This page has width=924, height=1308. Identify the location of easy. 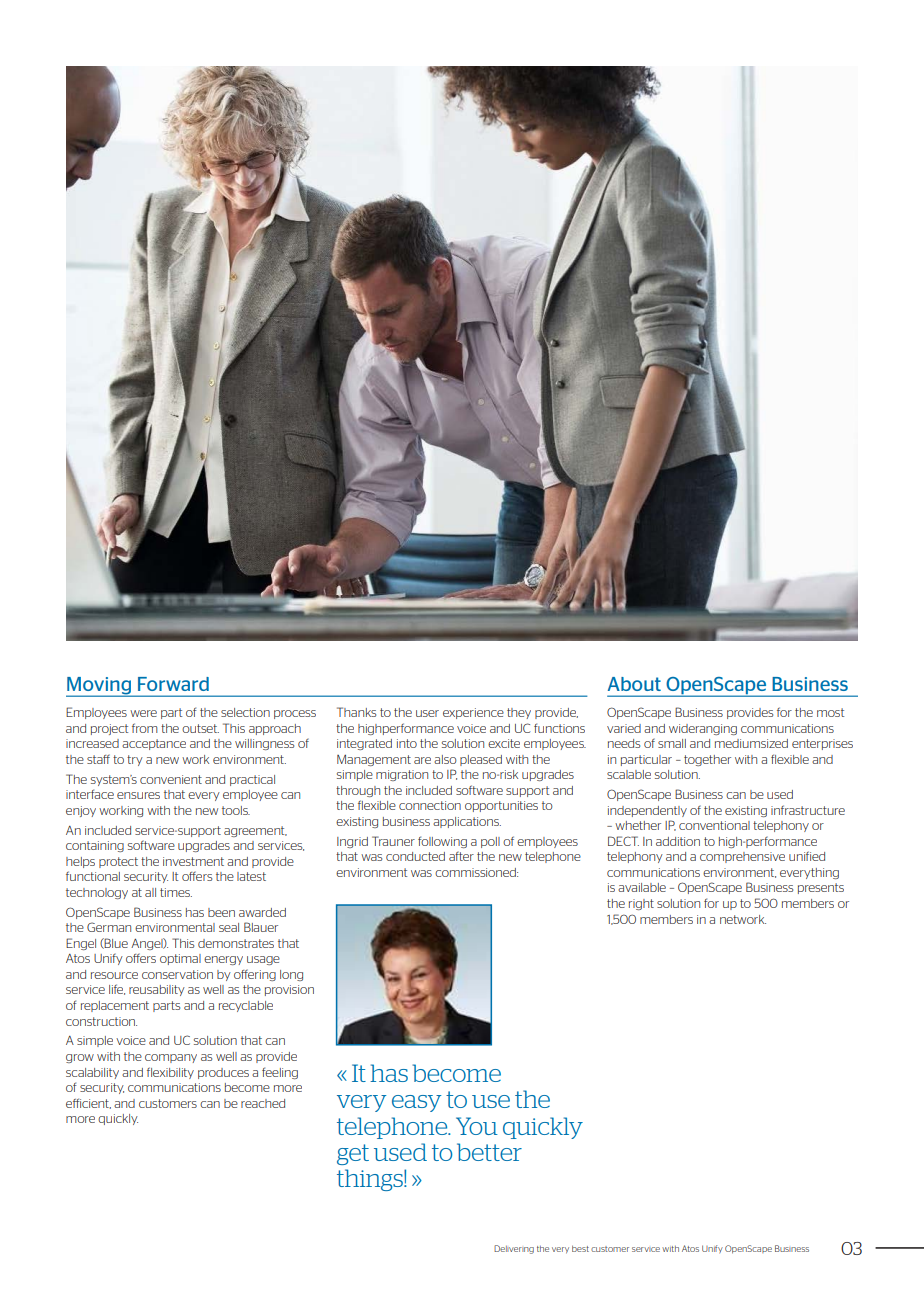
(416, 1103).
